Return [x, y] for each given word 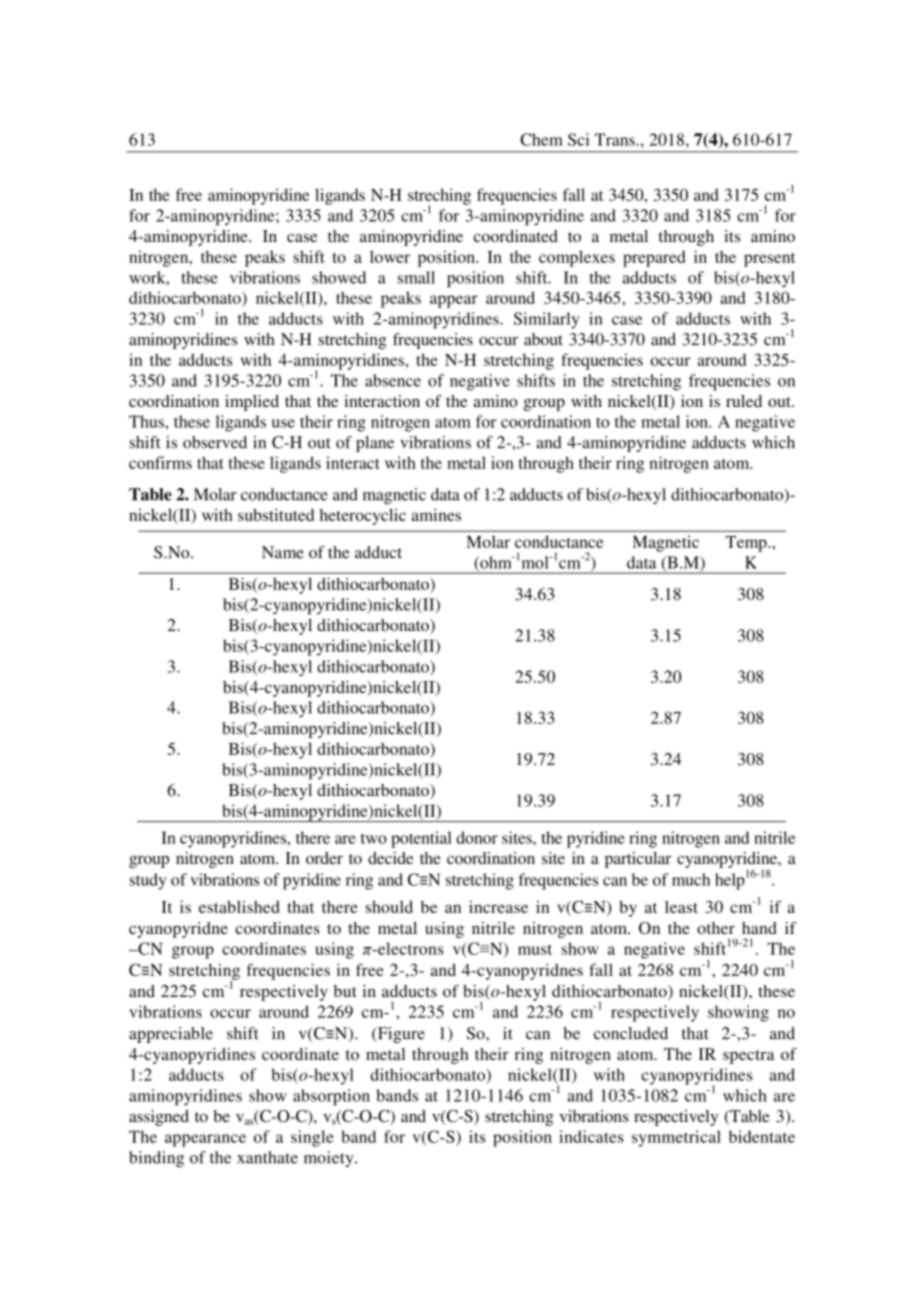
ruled [744, 401]
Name [283, 552]
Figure [400, 1035]
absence [393, 380]
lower [390, 256]
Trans [616, 139]
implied [252, 403]
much [691, 879]
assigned [159, 1118]
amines [436, 514]
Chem [541, 139]
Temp [747, 544]
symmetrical [676, 1138]
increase [498, 907]
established [239, 906]
